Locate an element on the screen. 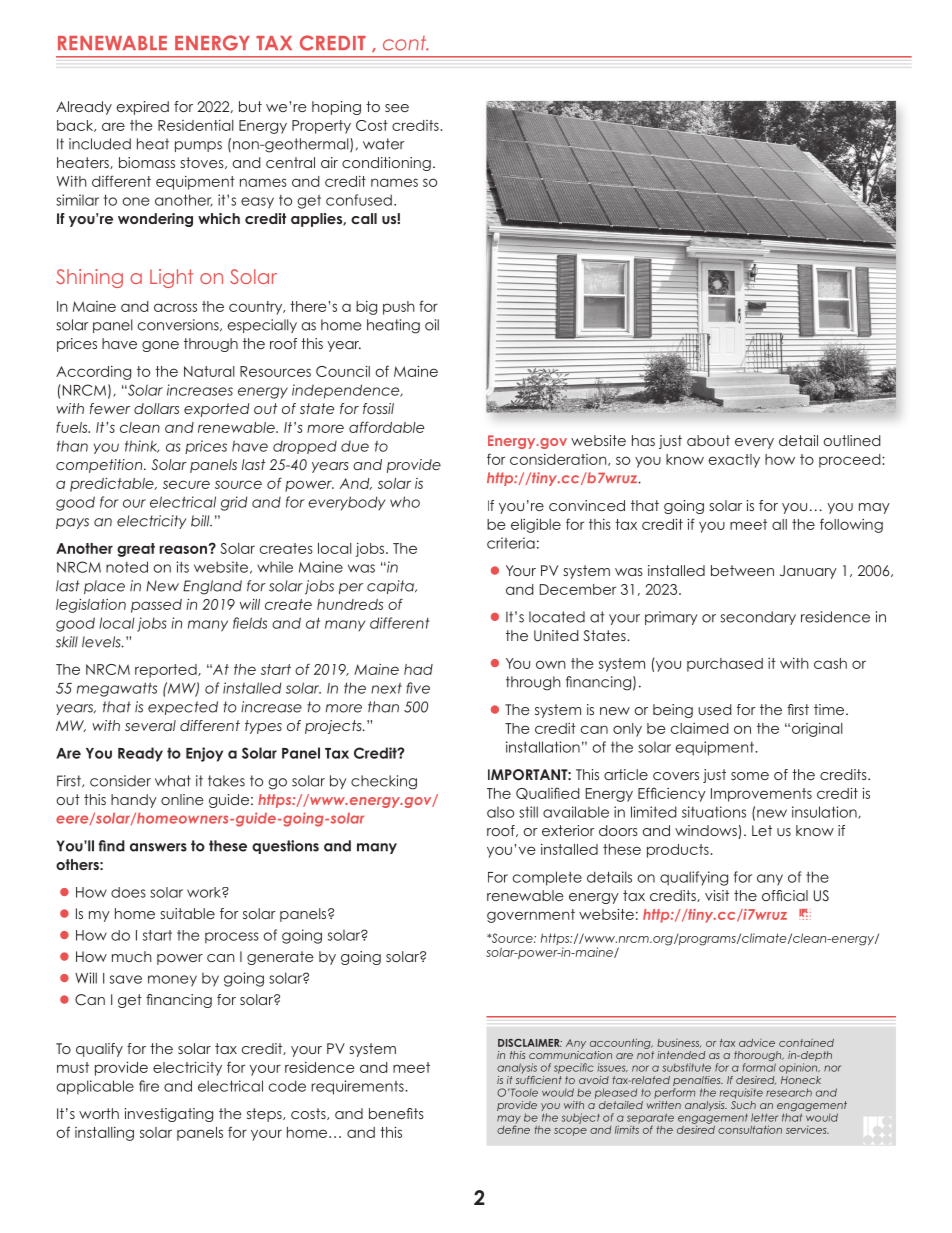 The width and height of the screenshot is (952, 1233). dollars is located at coordinates (156, 408).
